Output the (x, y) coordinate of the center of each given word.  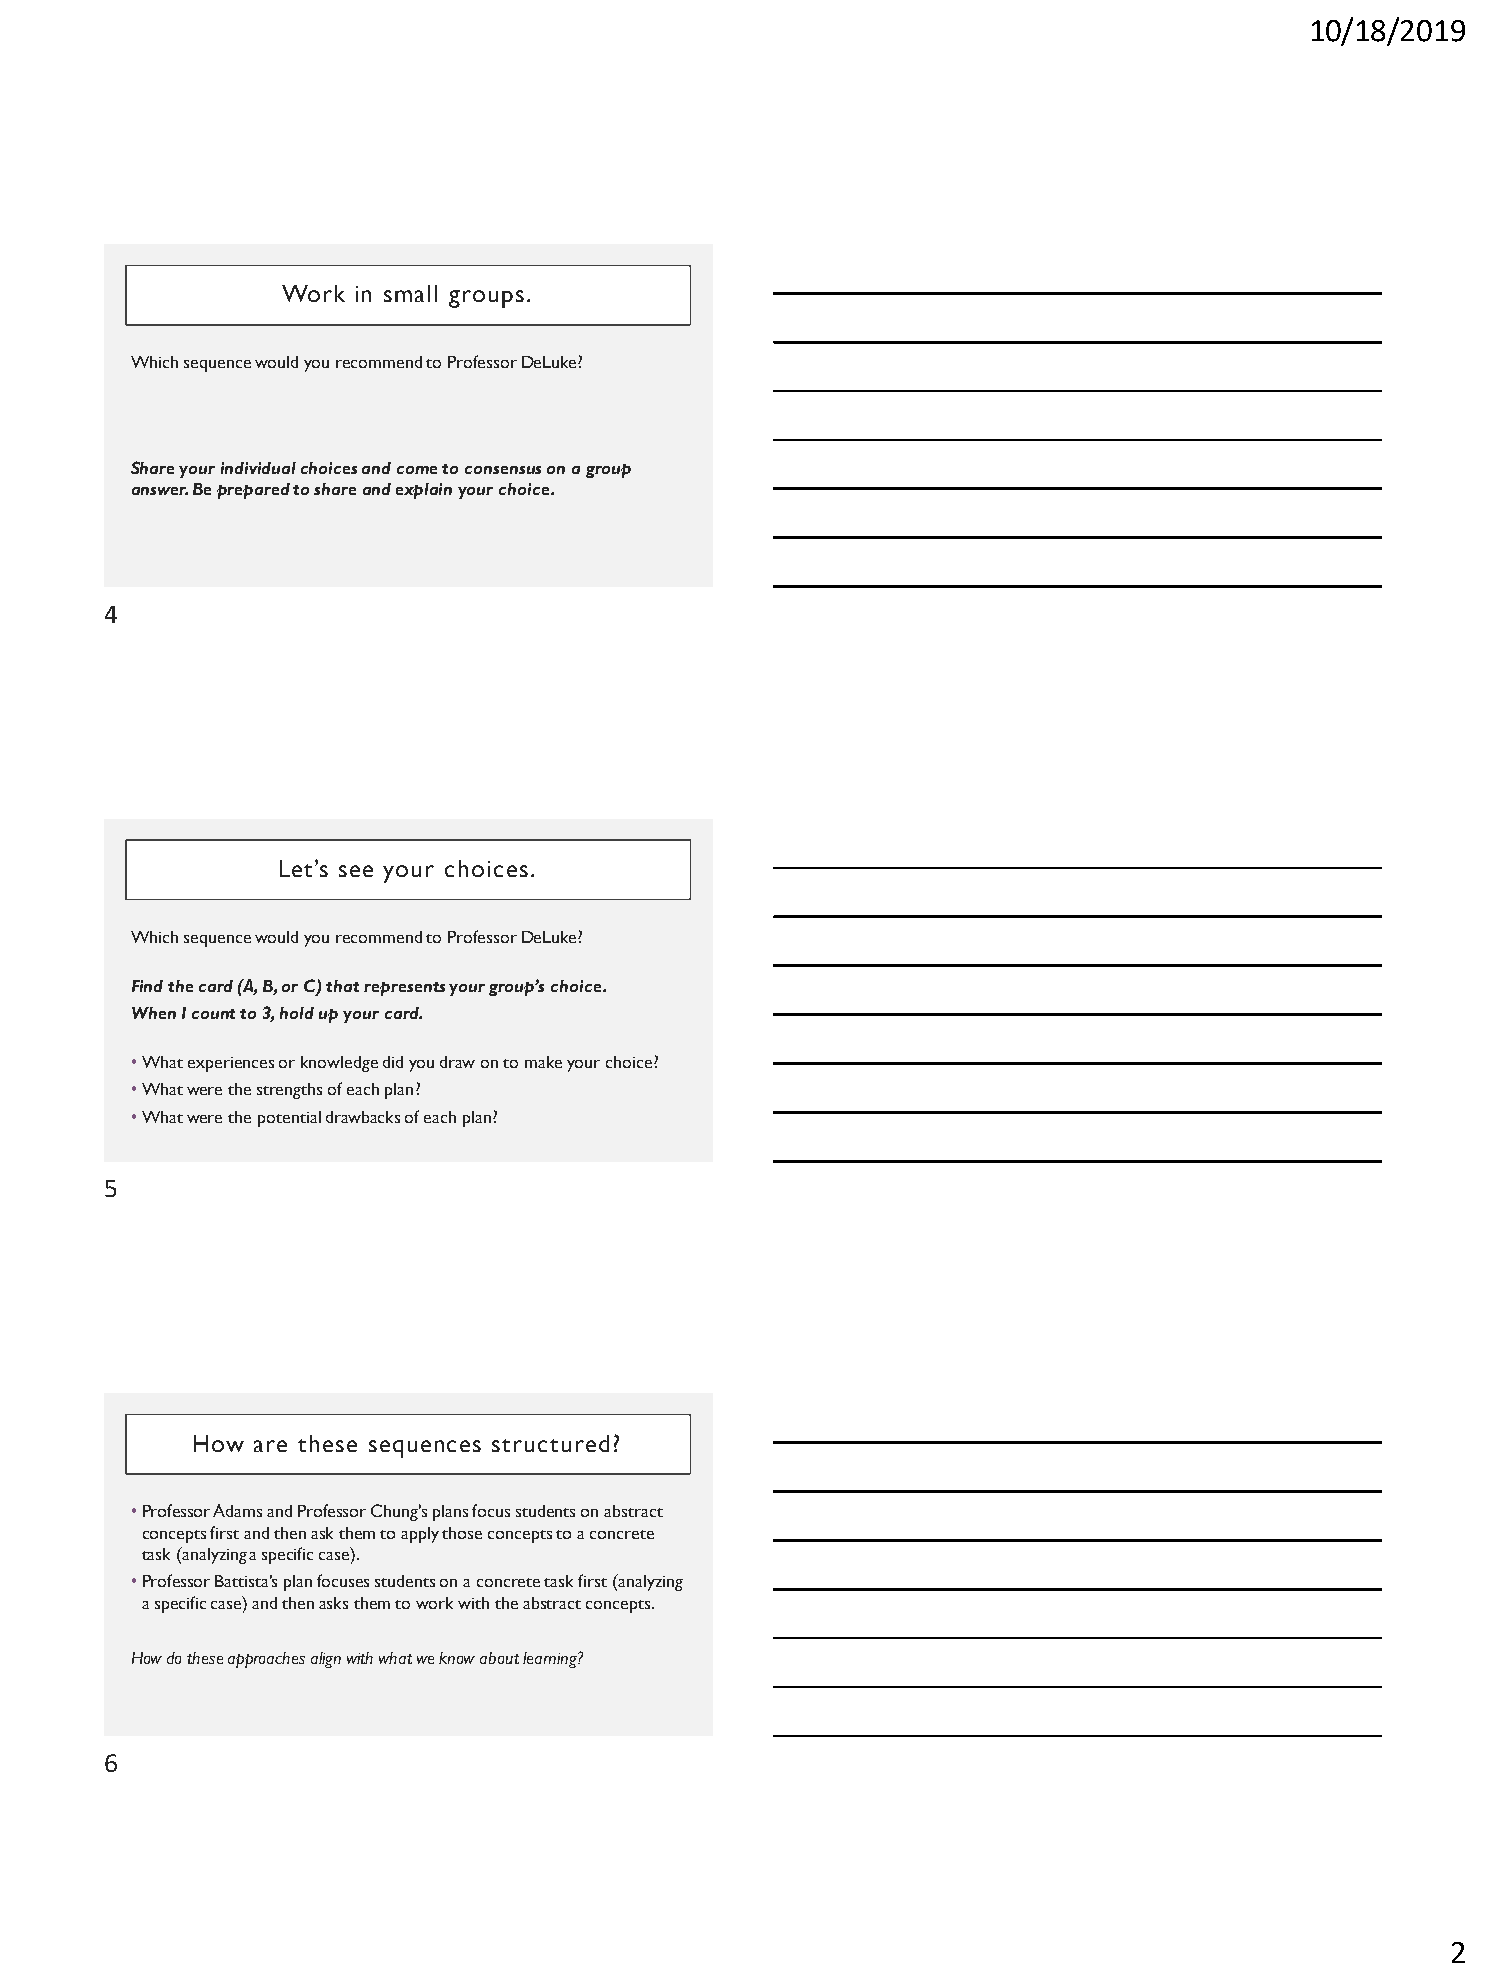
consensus (503, 470)
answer (160, 491)
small (410, 293)
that (342, 986)
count (213, 1014)
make (543, 1062)
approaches (266, 1660)
